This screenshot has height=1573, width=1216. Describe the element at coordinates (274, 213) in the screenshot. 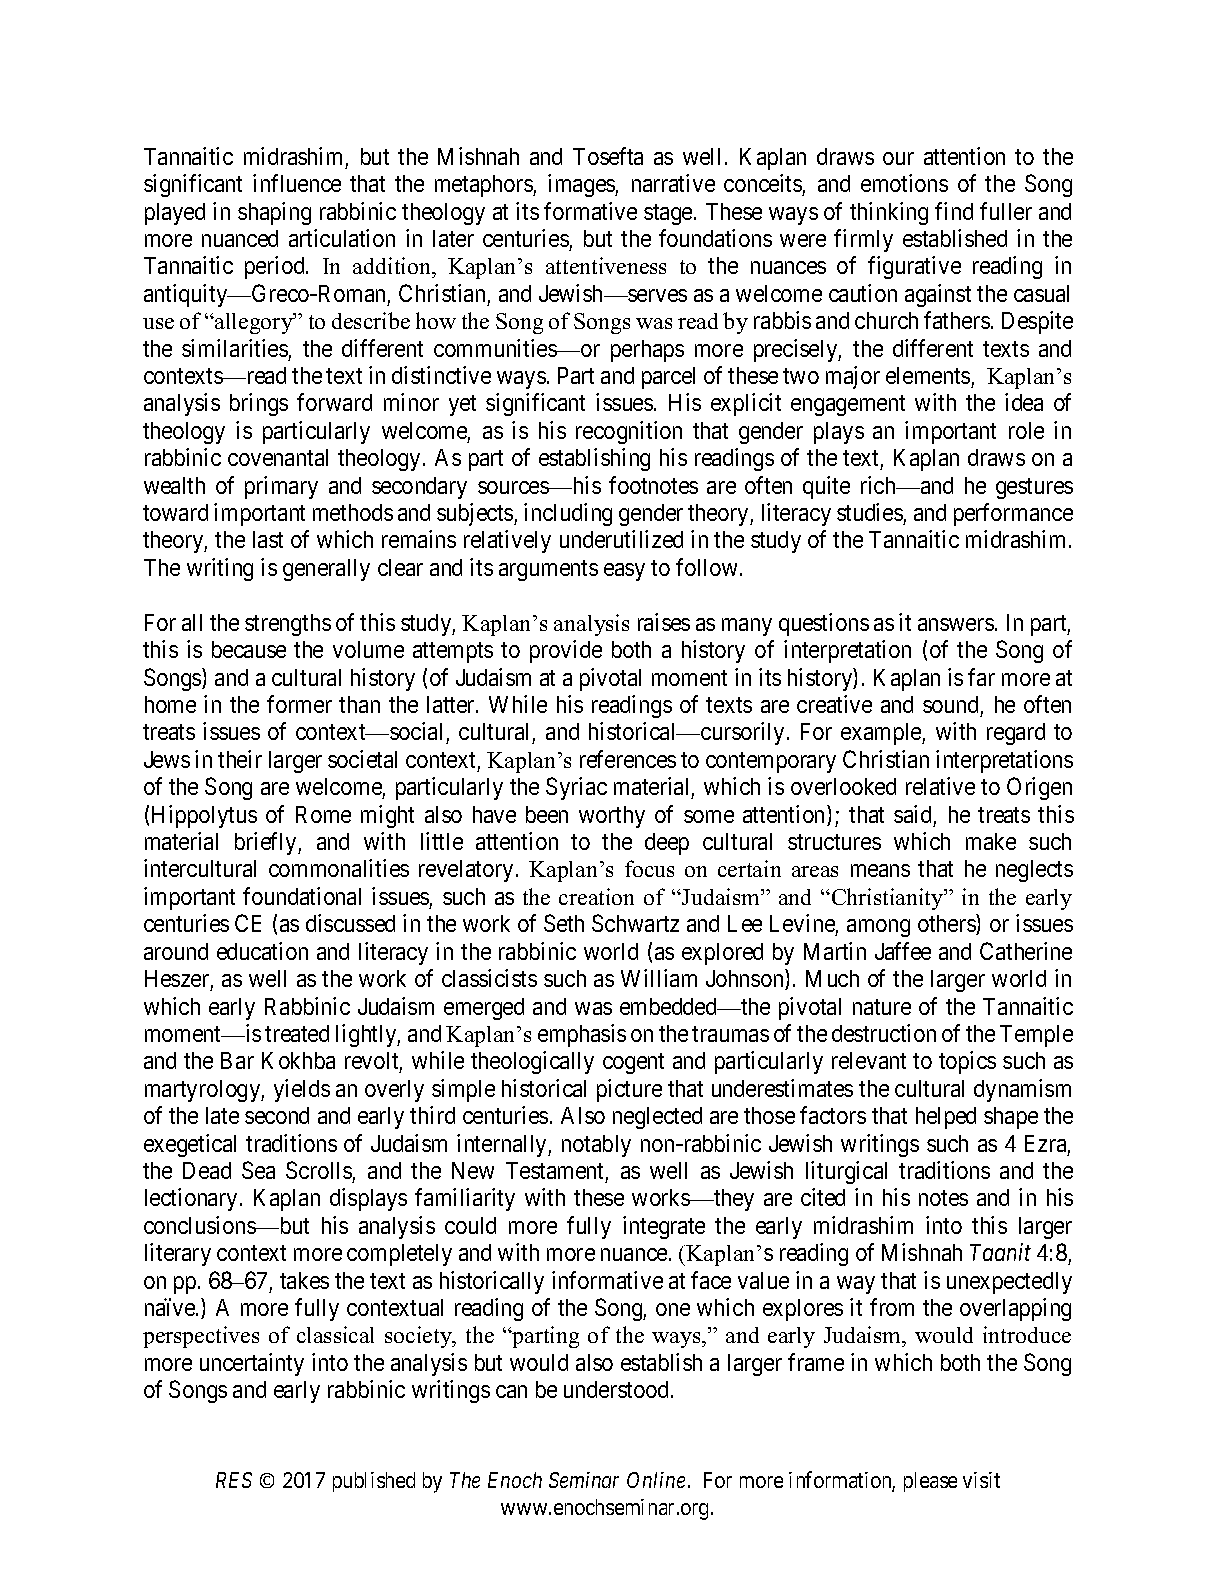

I see `shaping` at that location.
